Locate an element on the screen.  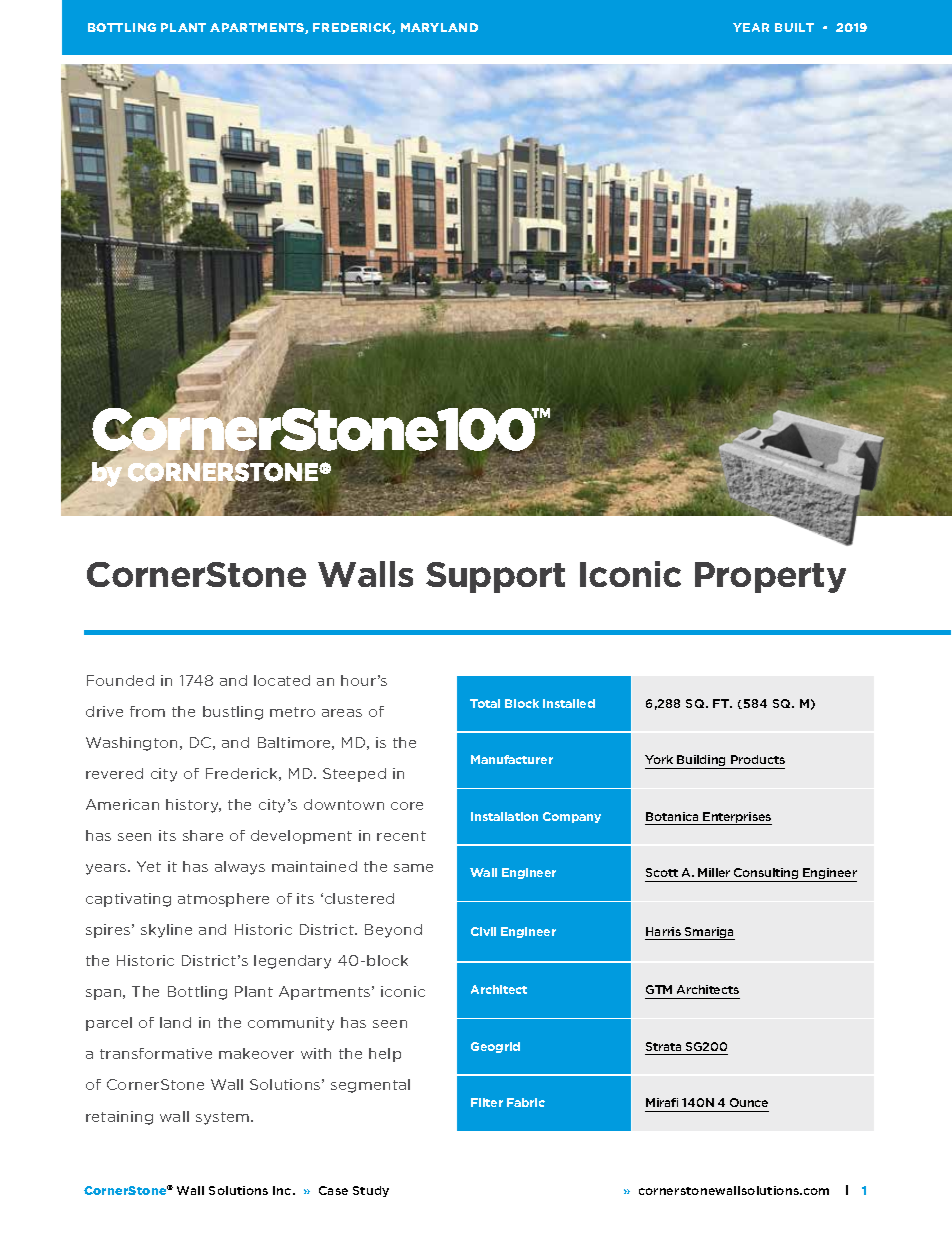
Support is located at coordinates (495, 577).
